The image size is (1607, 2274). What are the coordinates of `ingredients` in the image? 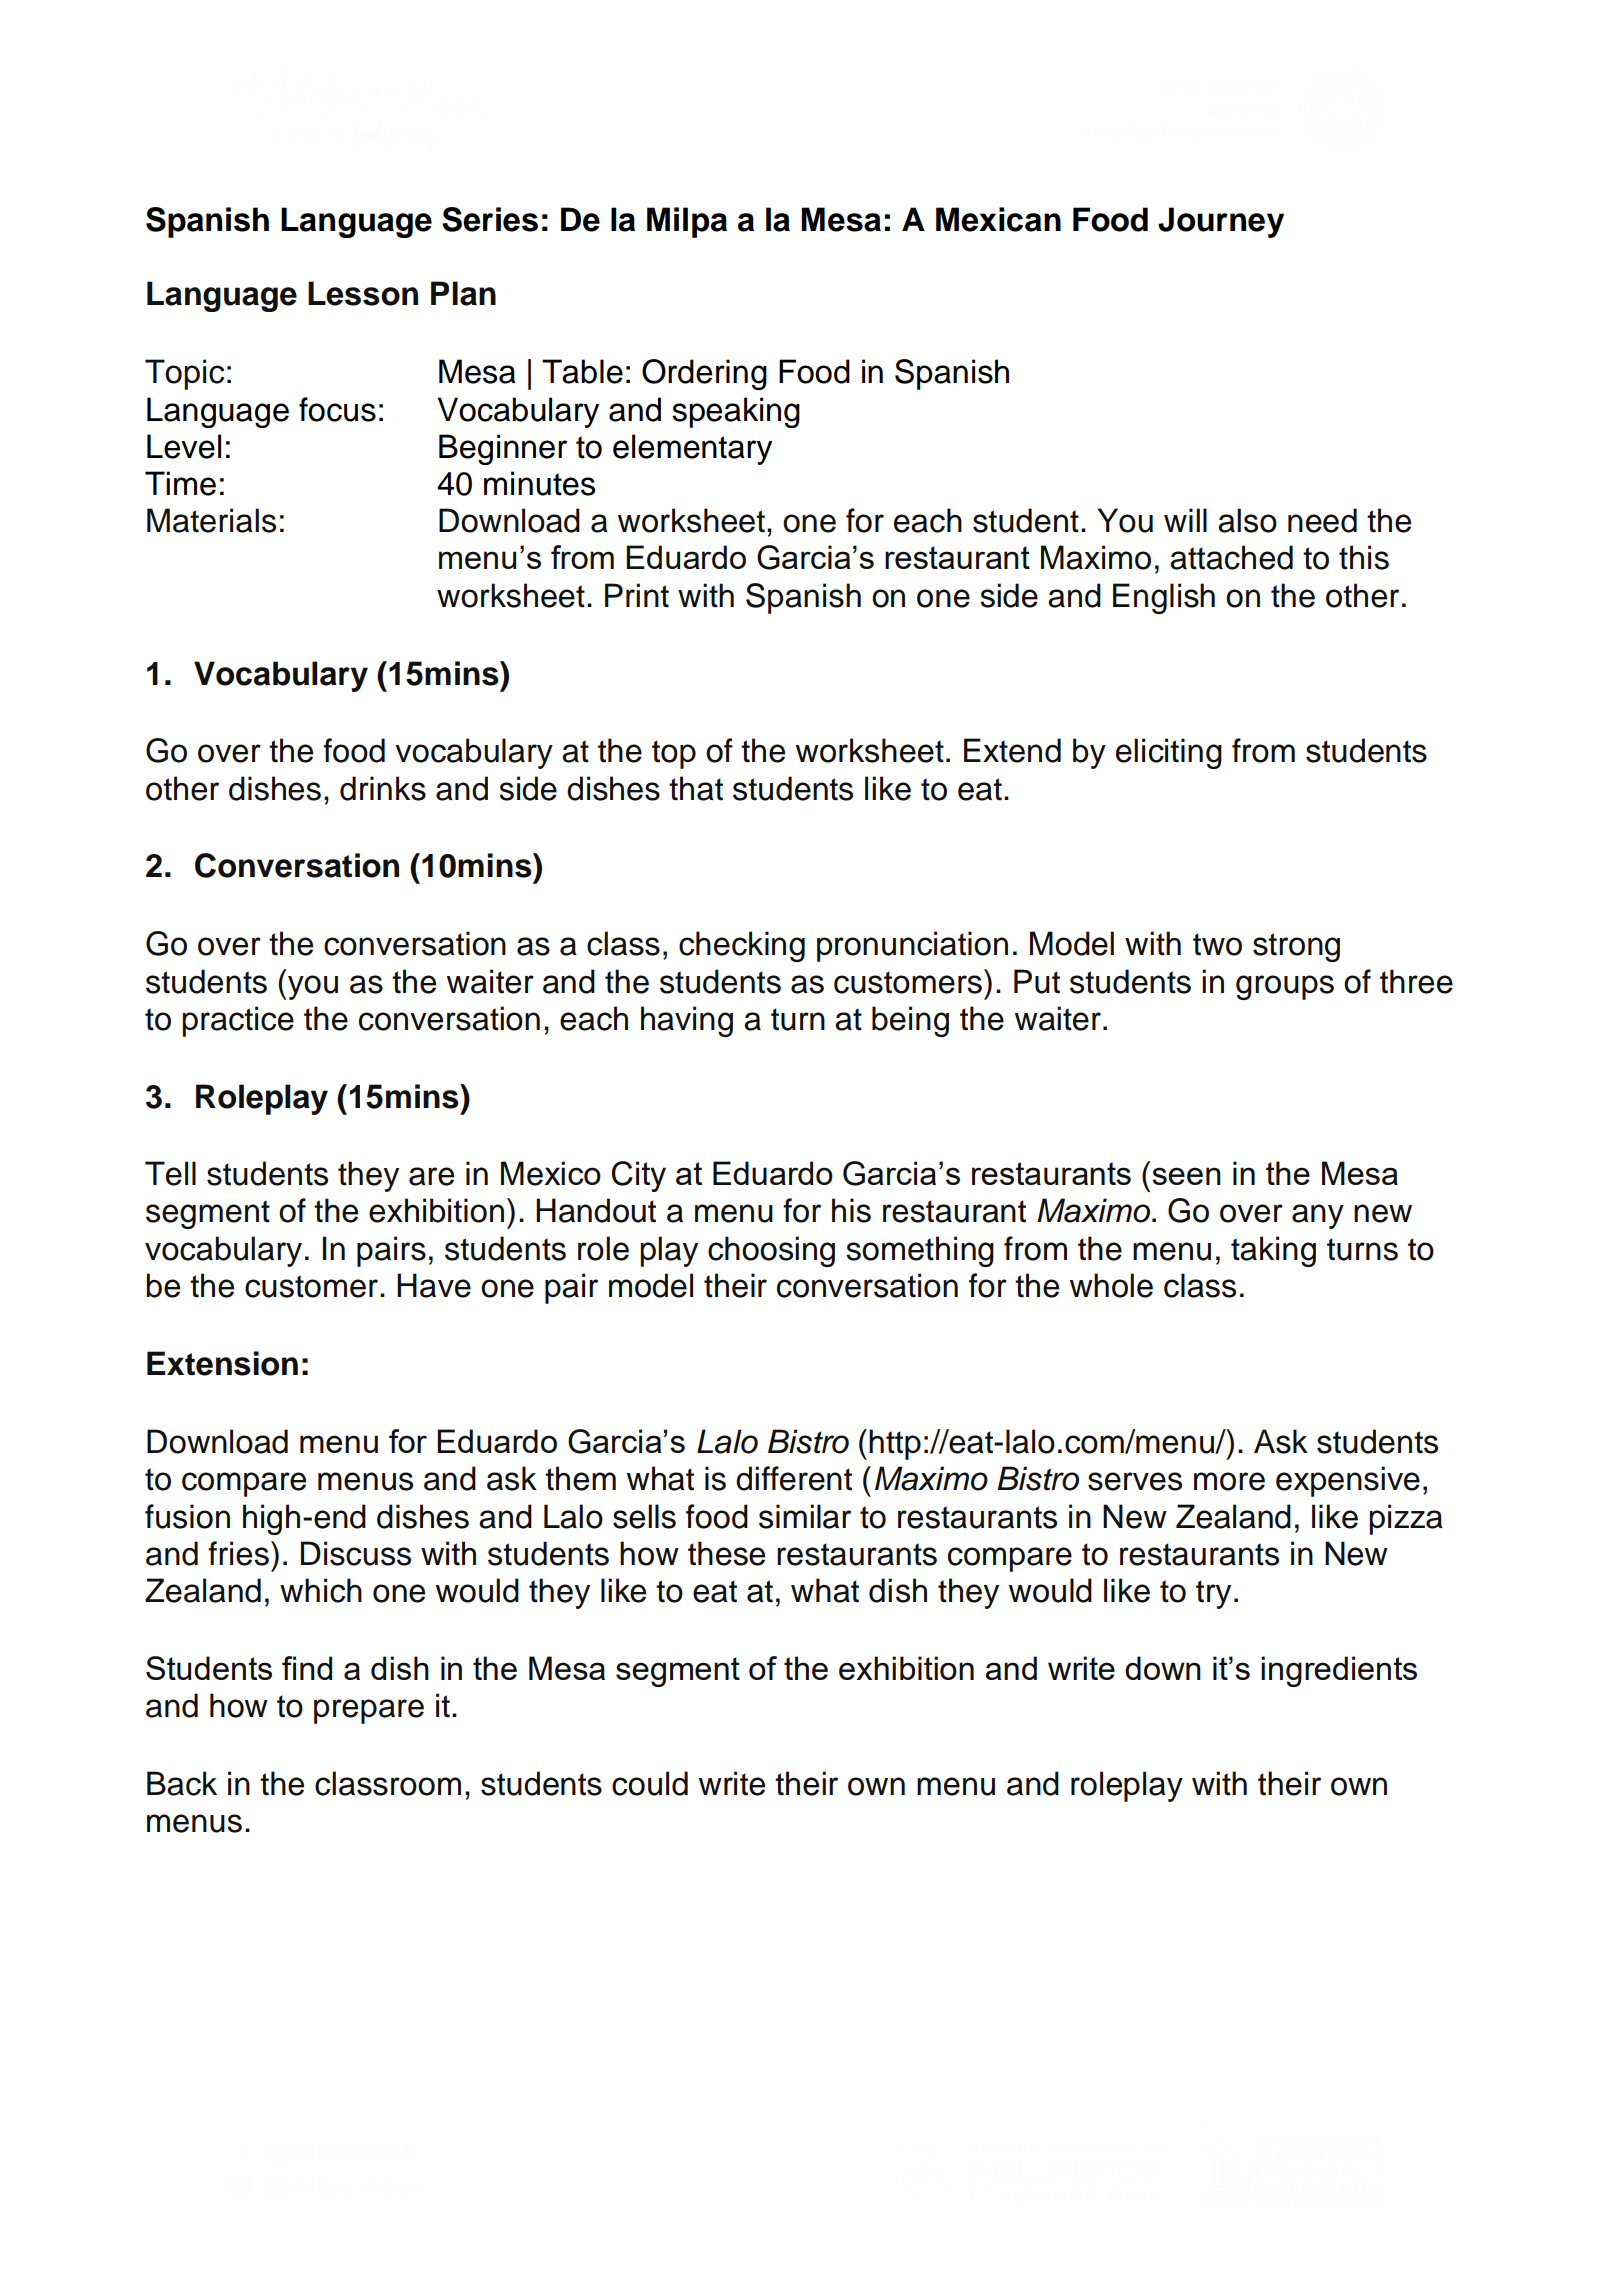 It's located at (1339, 1671).
